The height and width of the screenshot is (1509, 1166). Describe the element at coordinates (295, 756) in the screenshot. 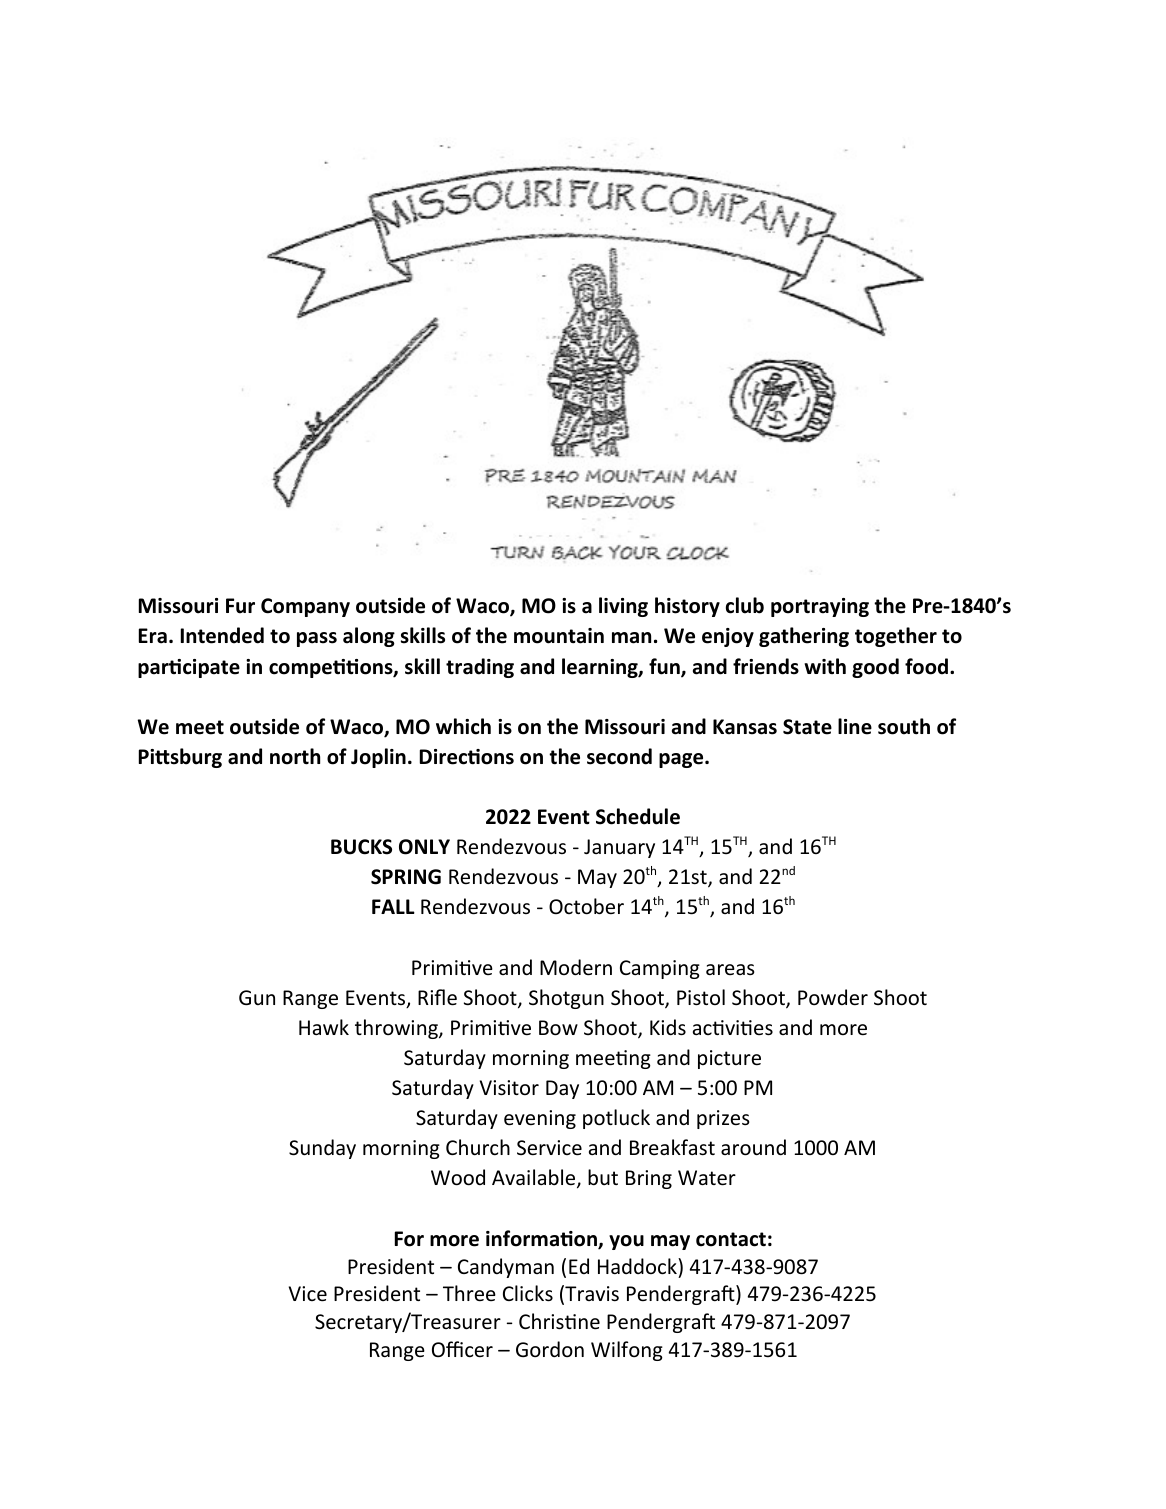

I see `north` at that location.
